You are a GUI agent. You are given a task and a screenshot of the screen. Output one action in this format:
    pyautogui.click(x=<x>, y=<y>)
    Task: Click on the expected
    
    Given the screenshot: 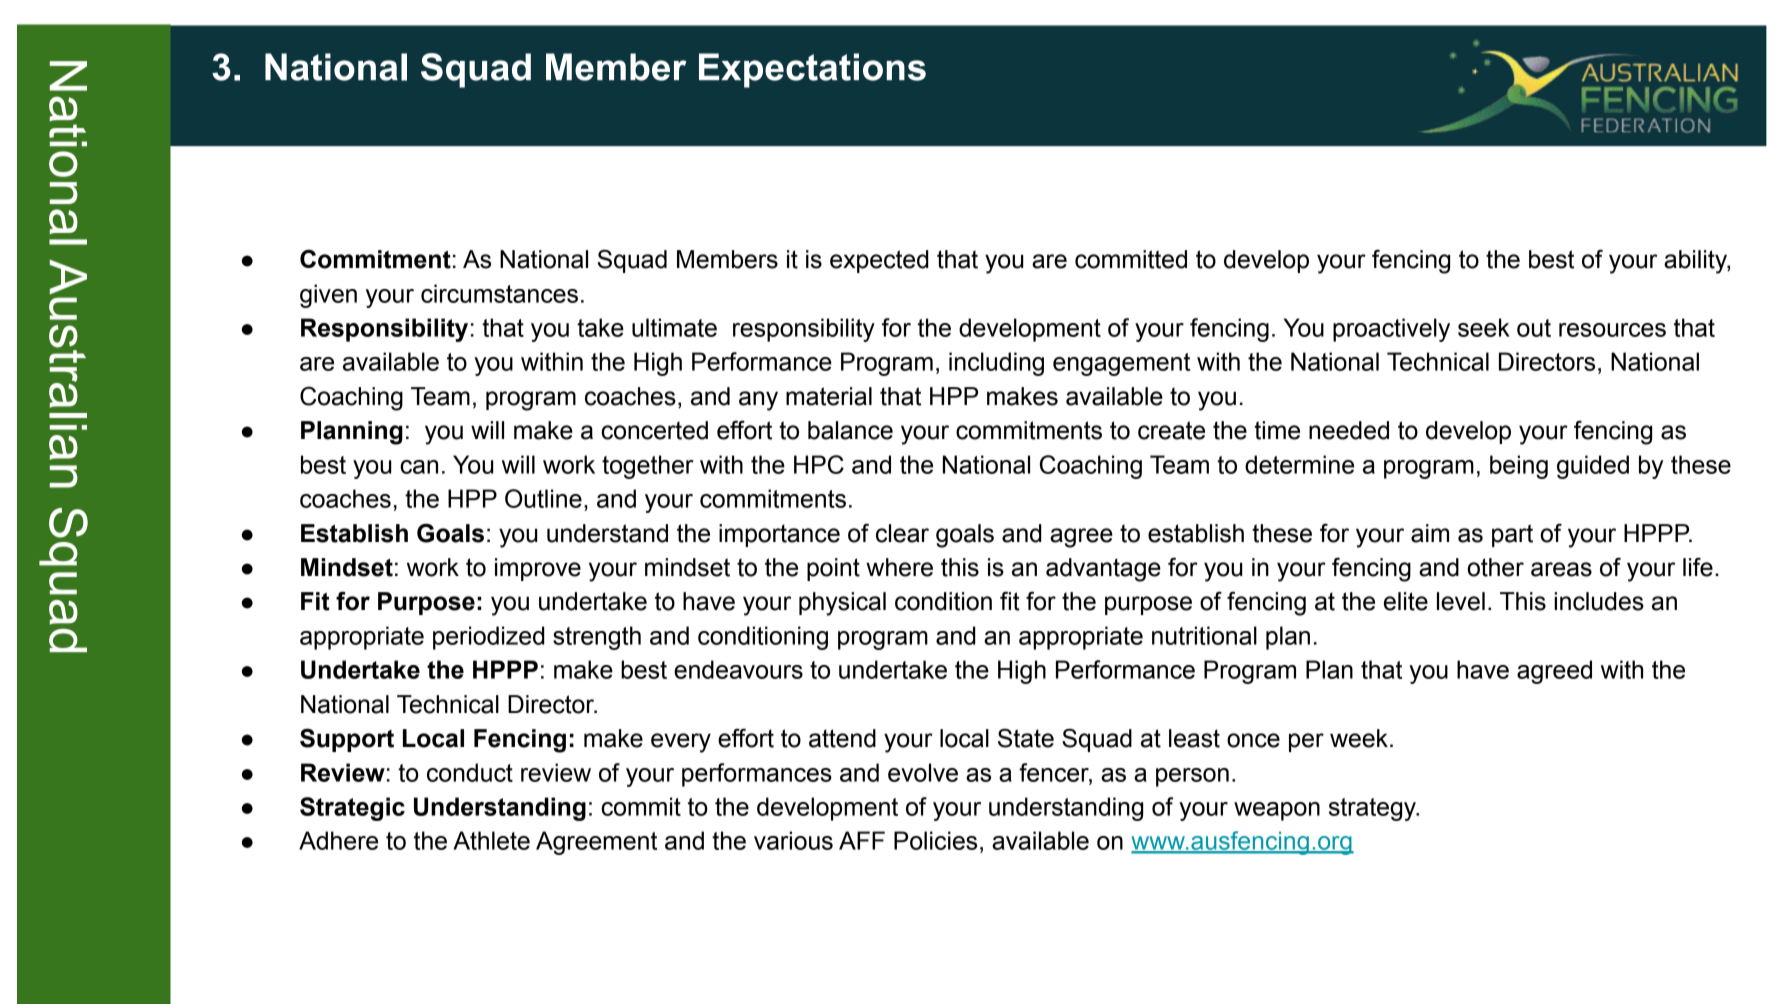 What is the action you would take?
    pyautogui.click(x=879, y=261)
